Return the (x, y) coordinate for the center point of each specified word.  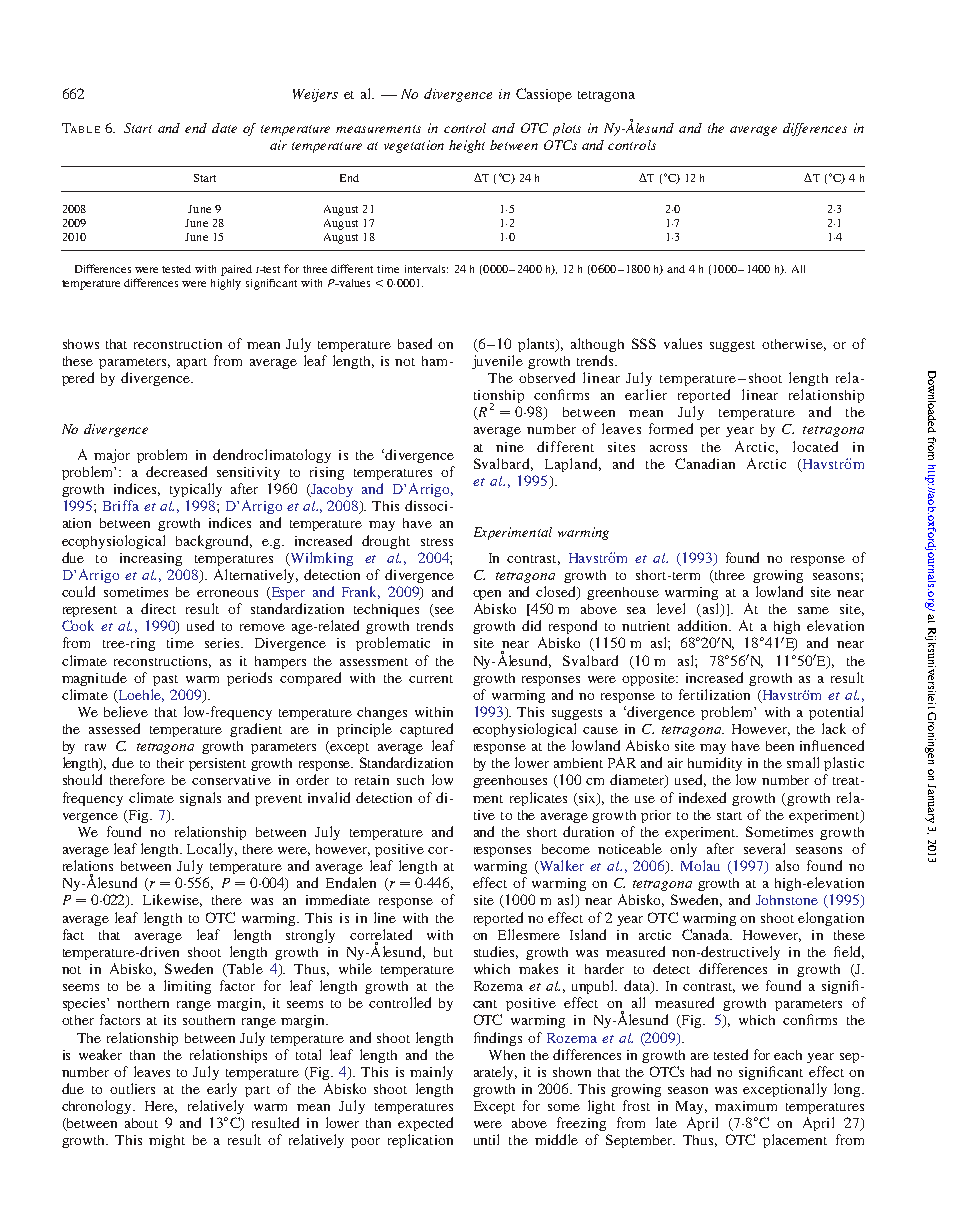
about (141, 1123)
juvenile (497, 362)
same (813, 610)
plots (567, 129)
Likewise (172, 900)
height (467, 146)
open (487, 595)
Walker (560, 867)
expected (425, 1124)
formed (671, 428)
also (787, 865)
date (224, 128)
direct (158, 608)
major (112, 456)
